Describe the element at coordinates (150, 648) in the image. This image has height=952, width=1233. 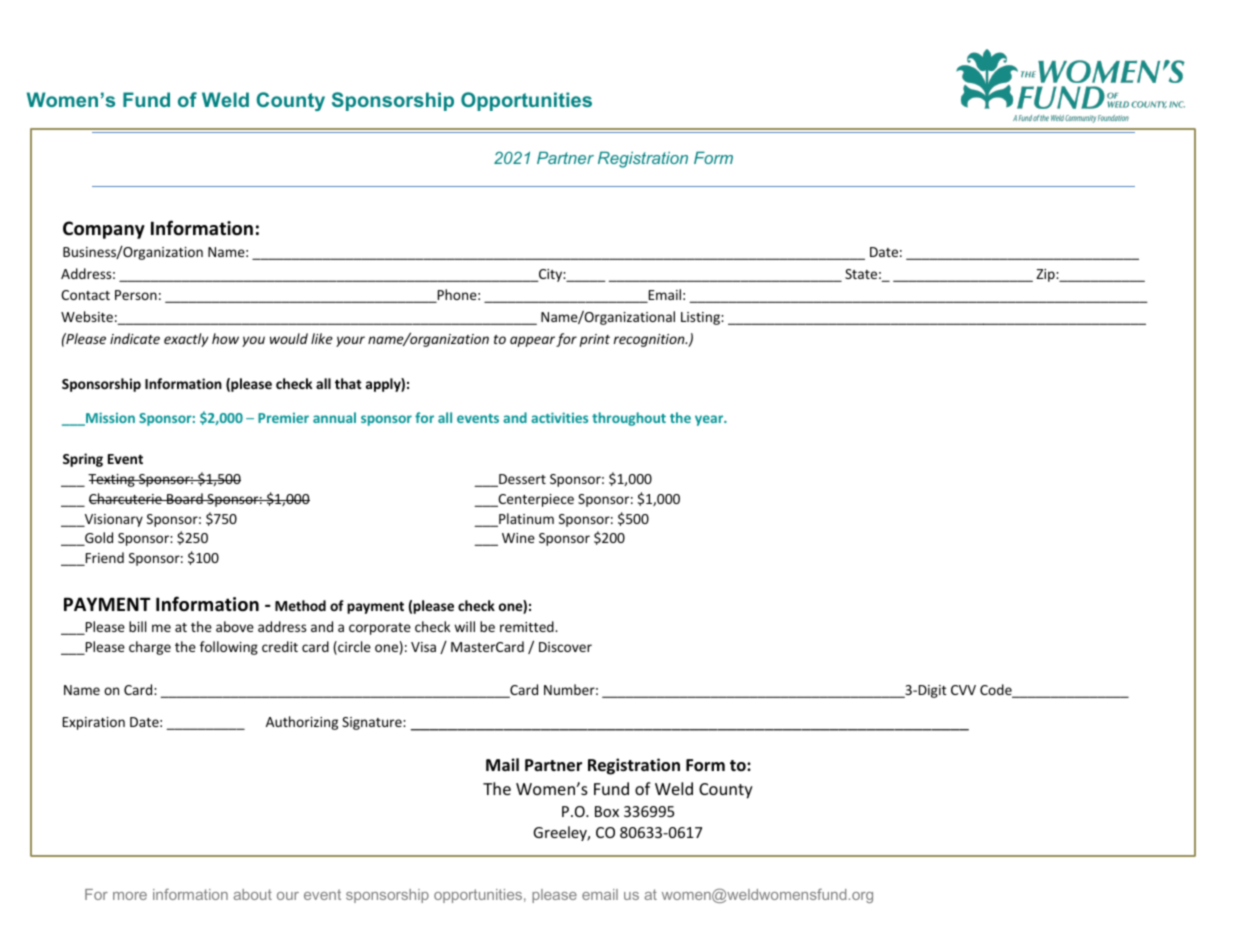
I see `charge` at that location.
